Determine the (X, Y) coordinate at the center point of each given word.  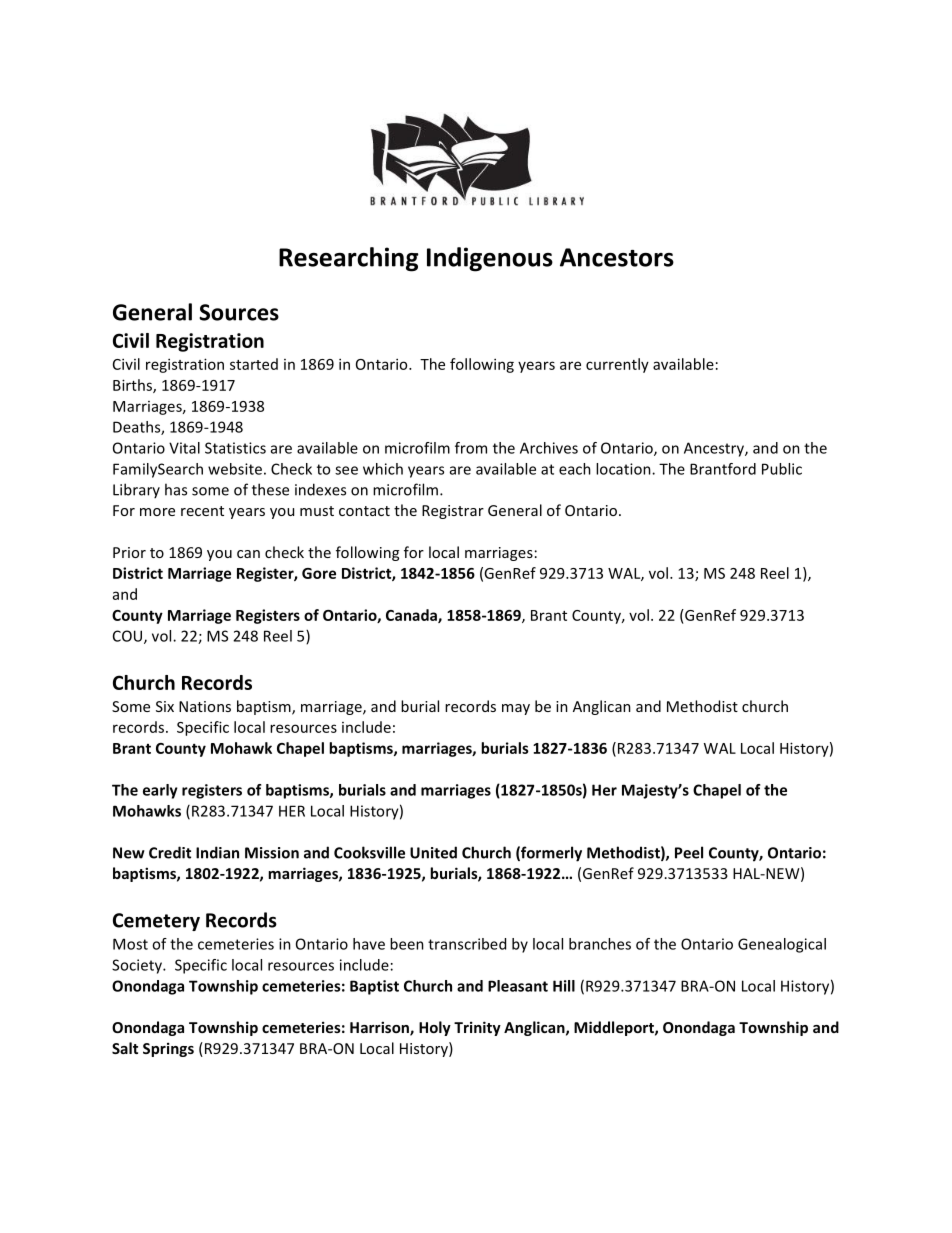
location (624, 469)
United (433, 852)
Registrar (453, 512)
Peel (689, 852)
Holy (435, 1028)
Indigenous (490, 259)
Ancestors (617, 257)
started (254, 364)
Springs (168, 1049)
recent (202, 511)
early (160, 791)
